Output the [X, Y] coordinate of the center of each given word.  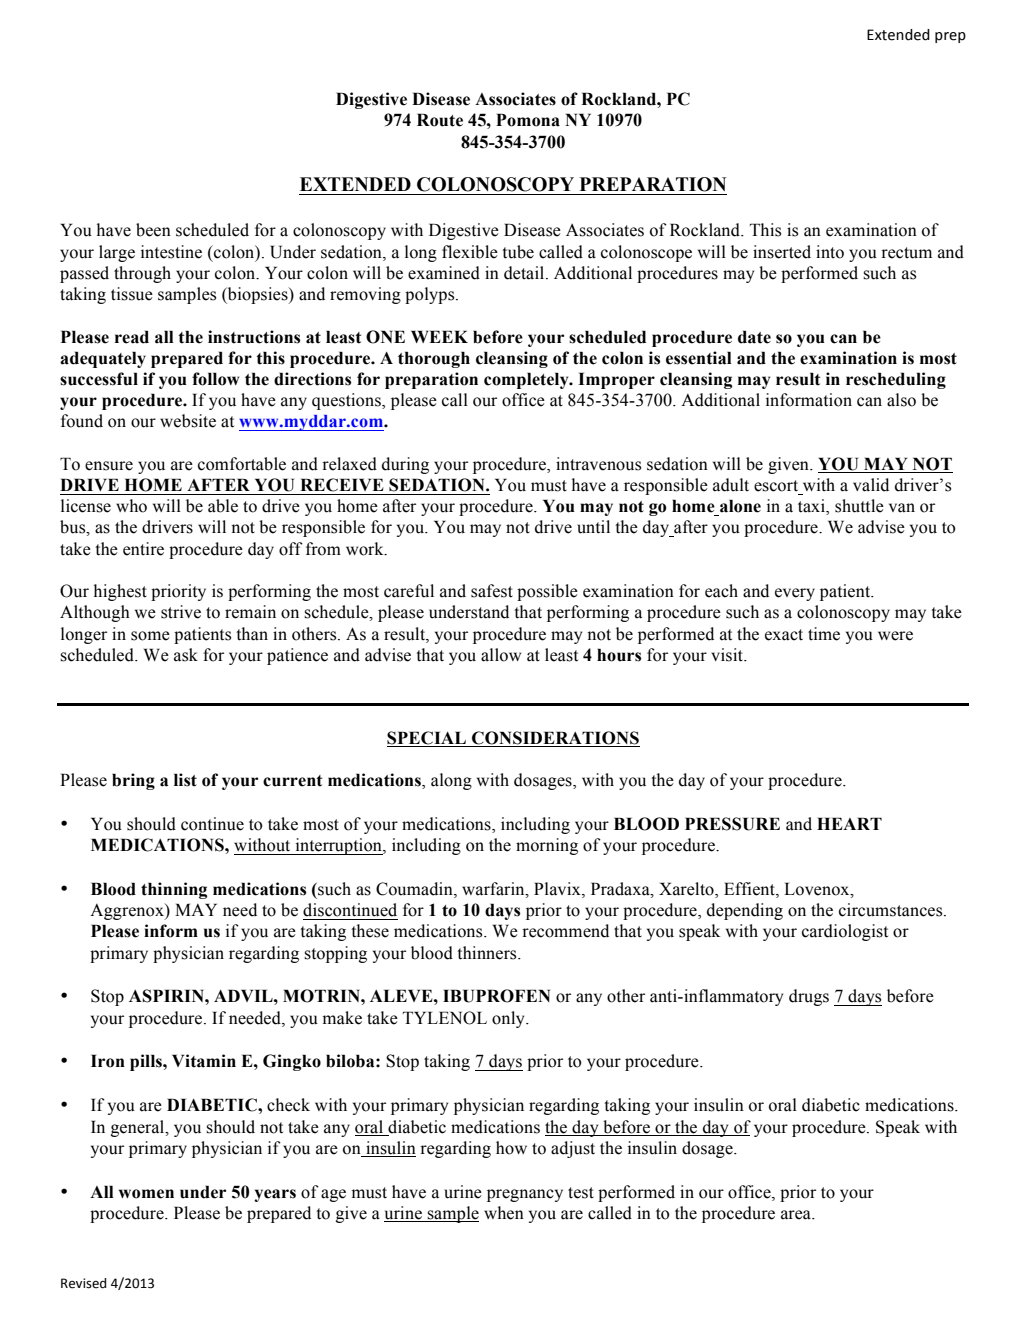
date [754, 337]
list [185, 780]
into [830, 252]
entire [143, 549]
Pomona [528, 120]
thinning [174, 890]
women [146, 1194]
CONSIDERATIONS [555, 738]
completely [527, 380]
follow [215, 379]
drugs [809, 997]
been [153, 230]
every [795, 594]
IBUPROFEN [496, 996]
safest [492, 591]
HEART [849, 823]
